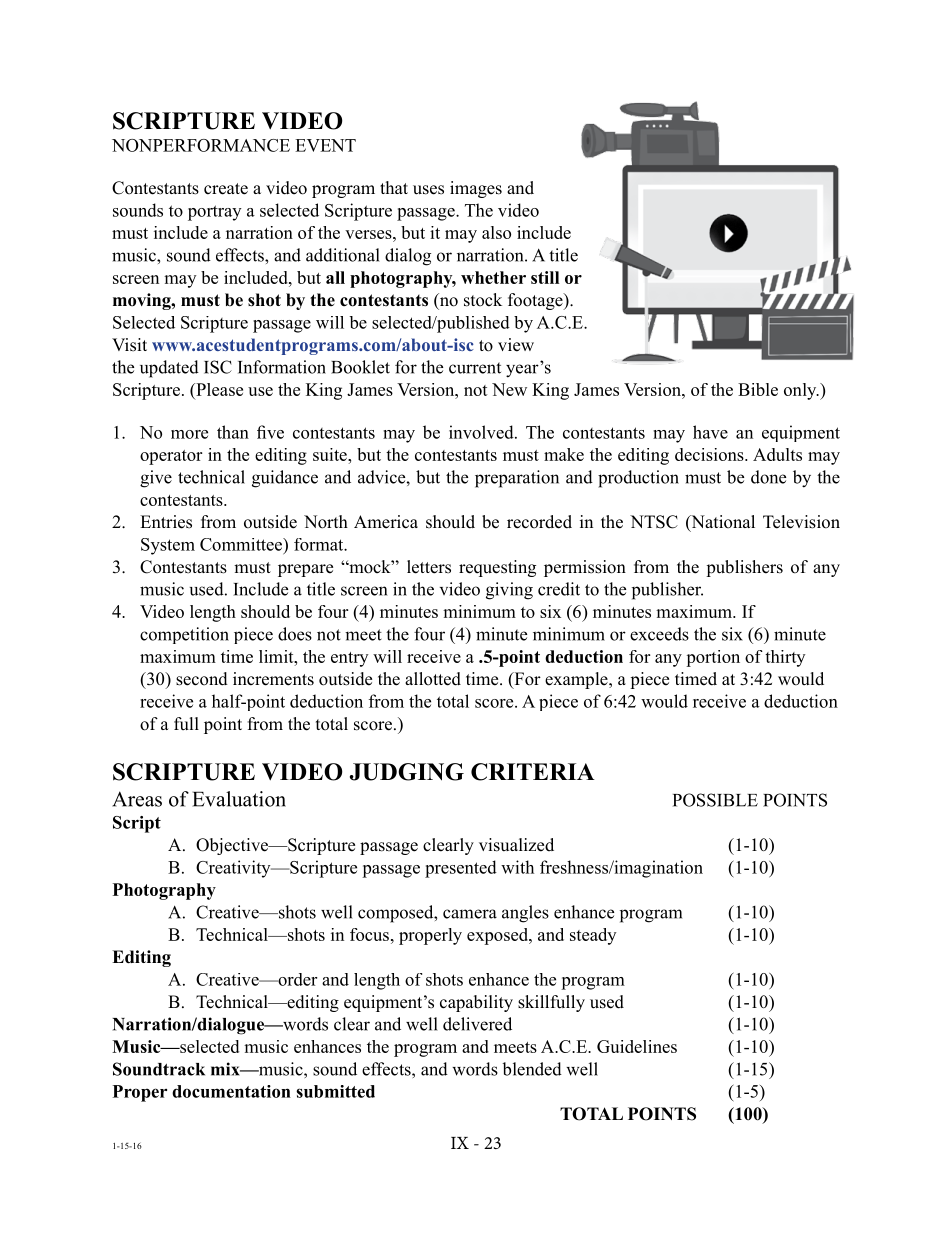 The height and width of the document is (1233, 952). I want to click on documentation, so click(231, 1091).
